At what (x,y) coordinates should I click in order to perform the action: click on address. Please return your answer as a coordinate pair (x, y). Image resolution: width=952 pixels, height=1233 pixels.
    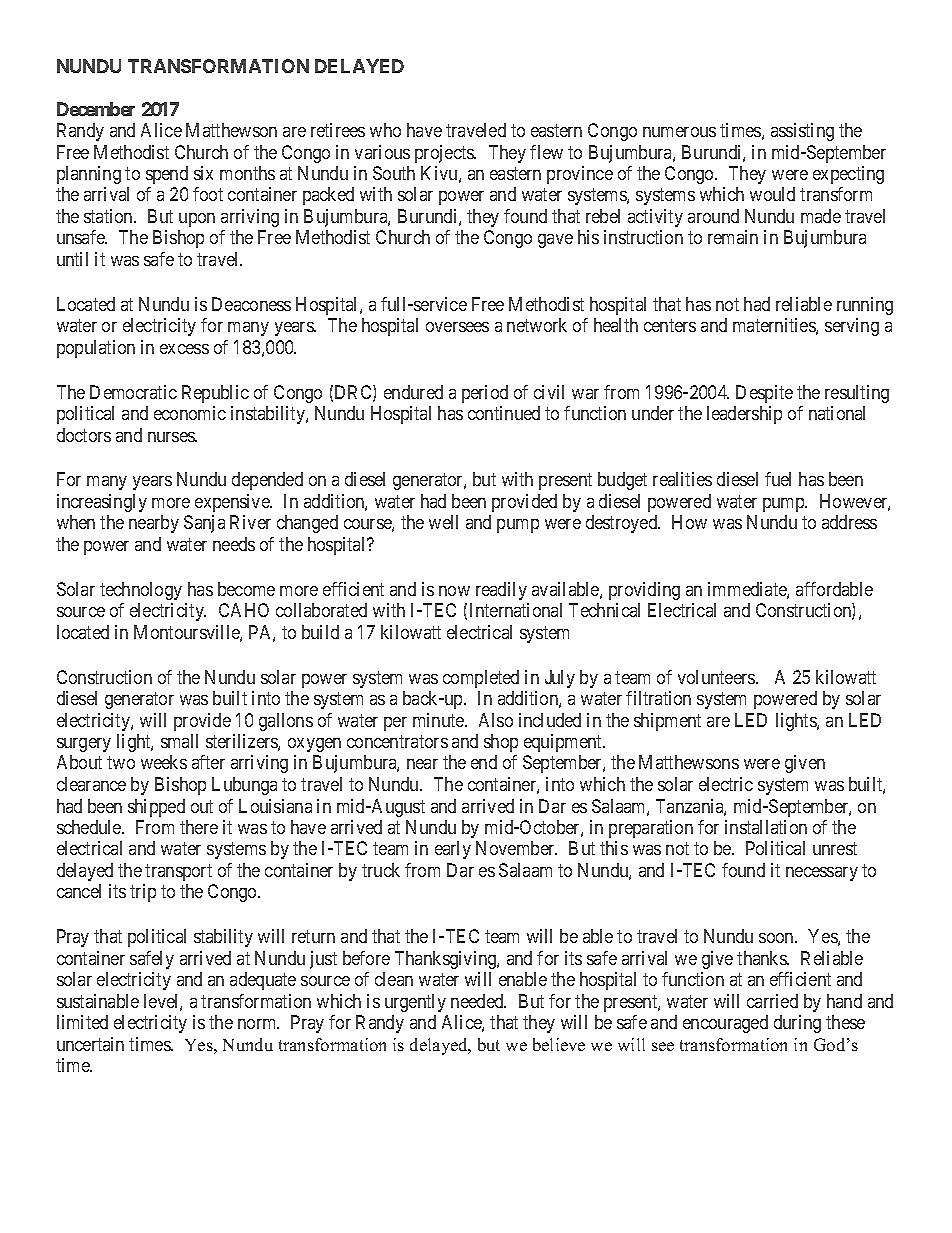
    Looking at the image, I should click on (849, 522).
